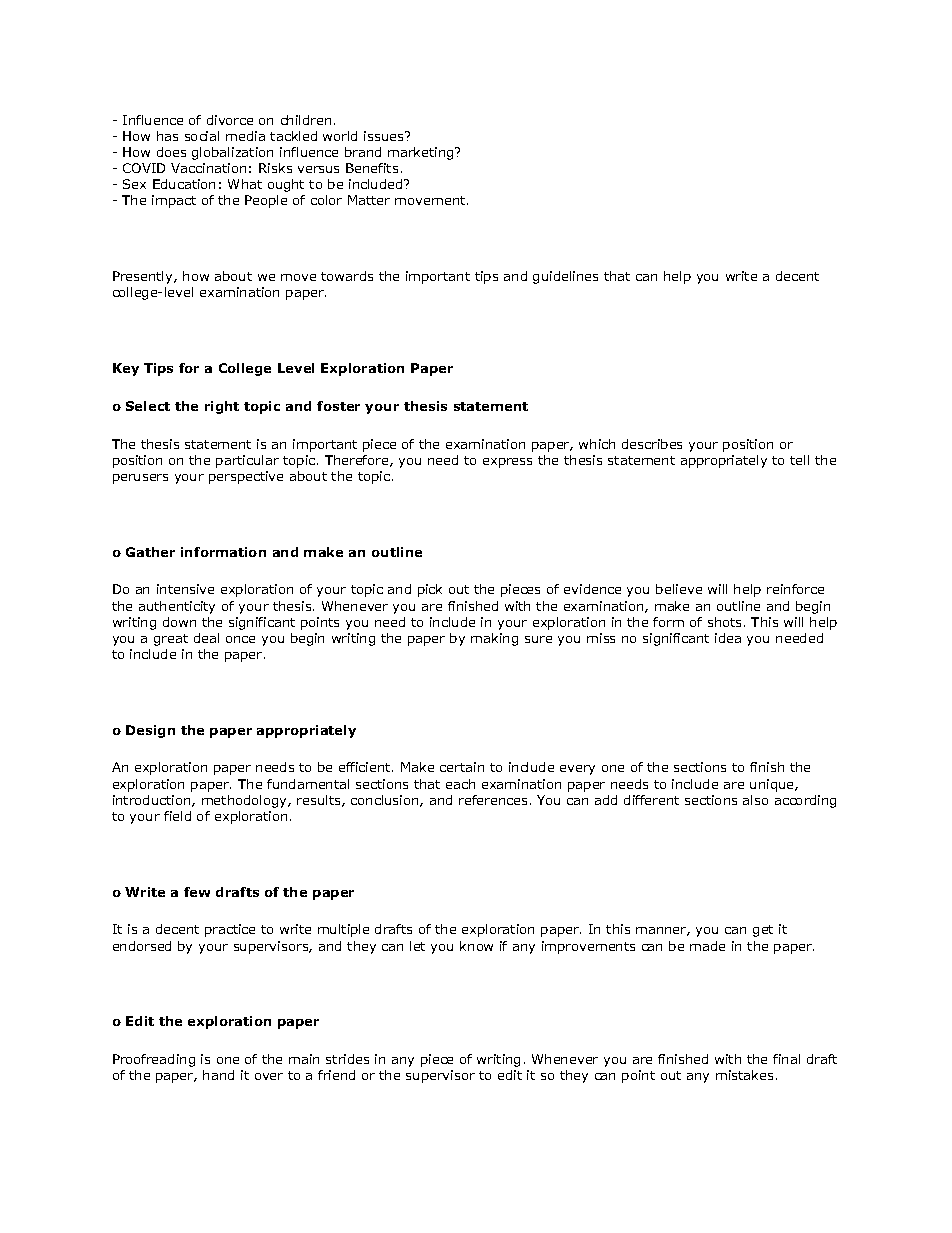 Image resolution: width=952 pixels, height=1233 pixels. I want to click on unique, so click(773, 785).
